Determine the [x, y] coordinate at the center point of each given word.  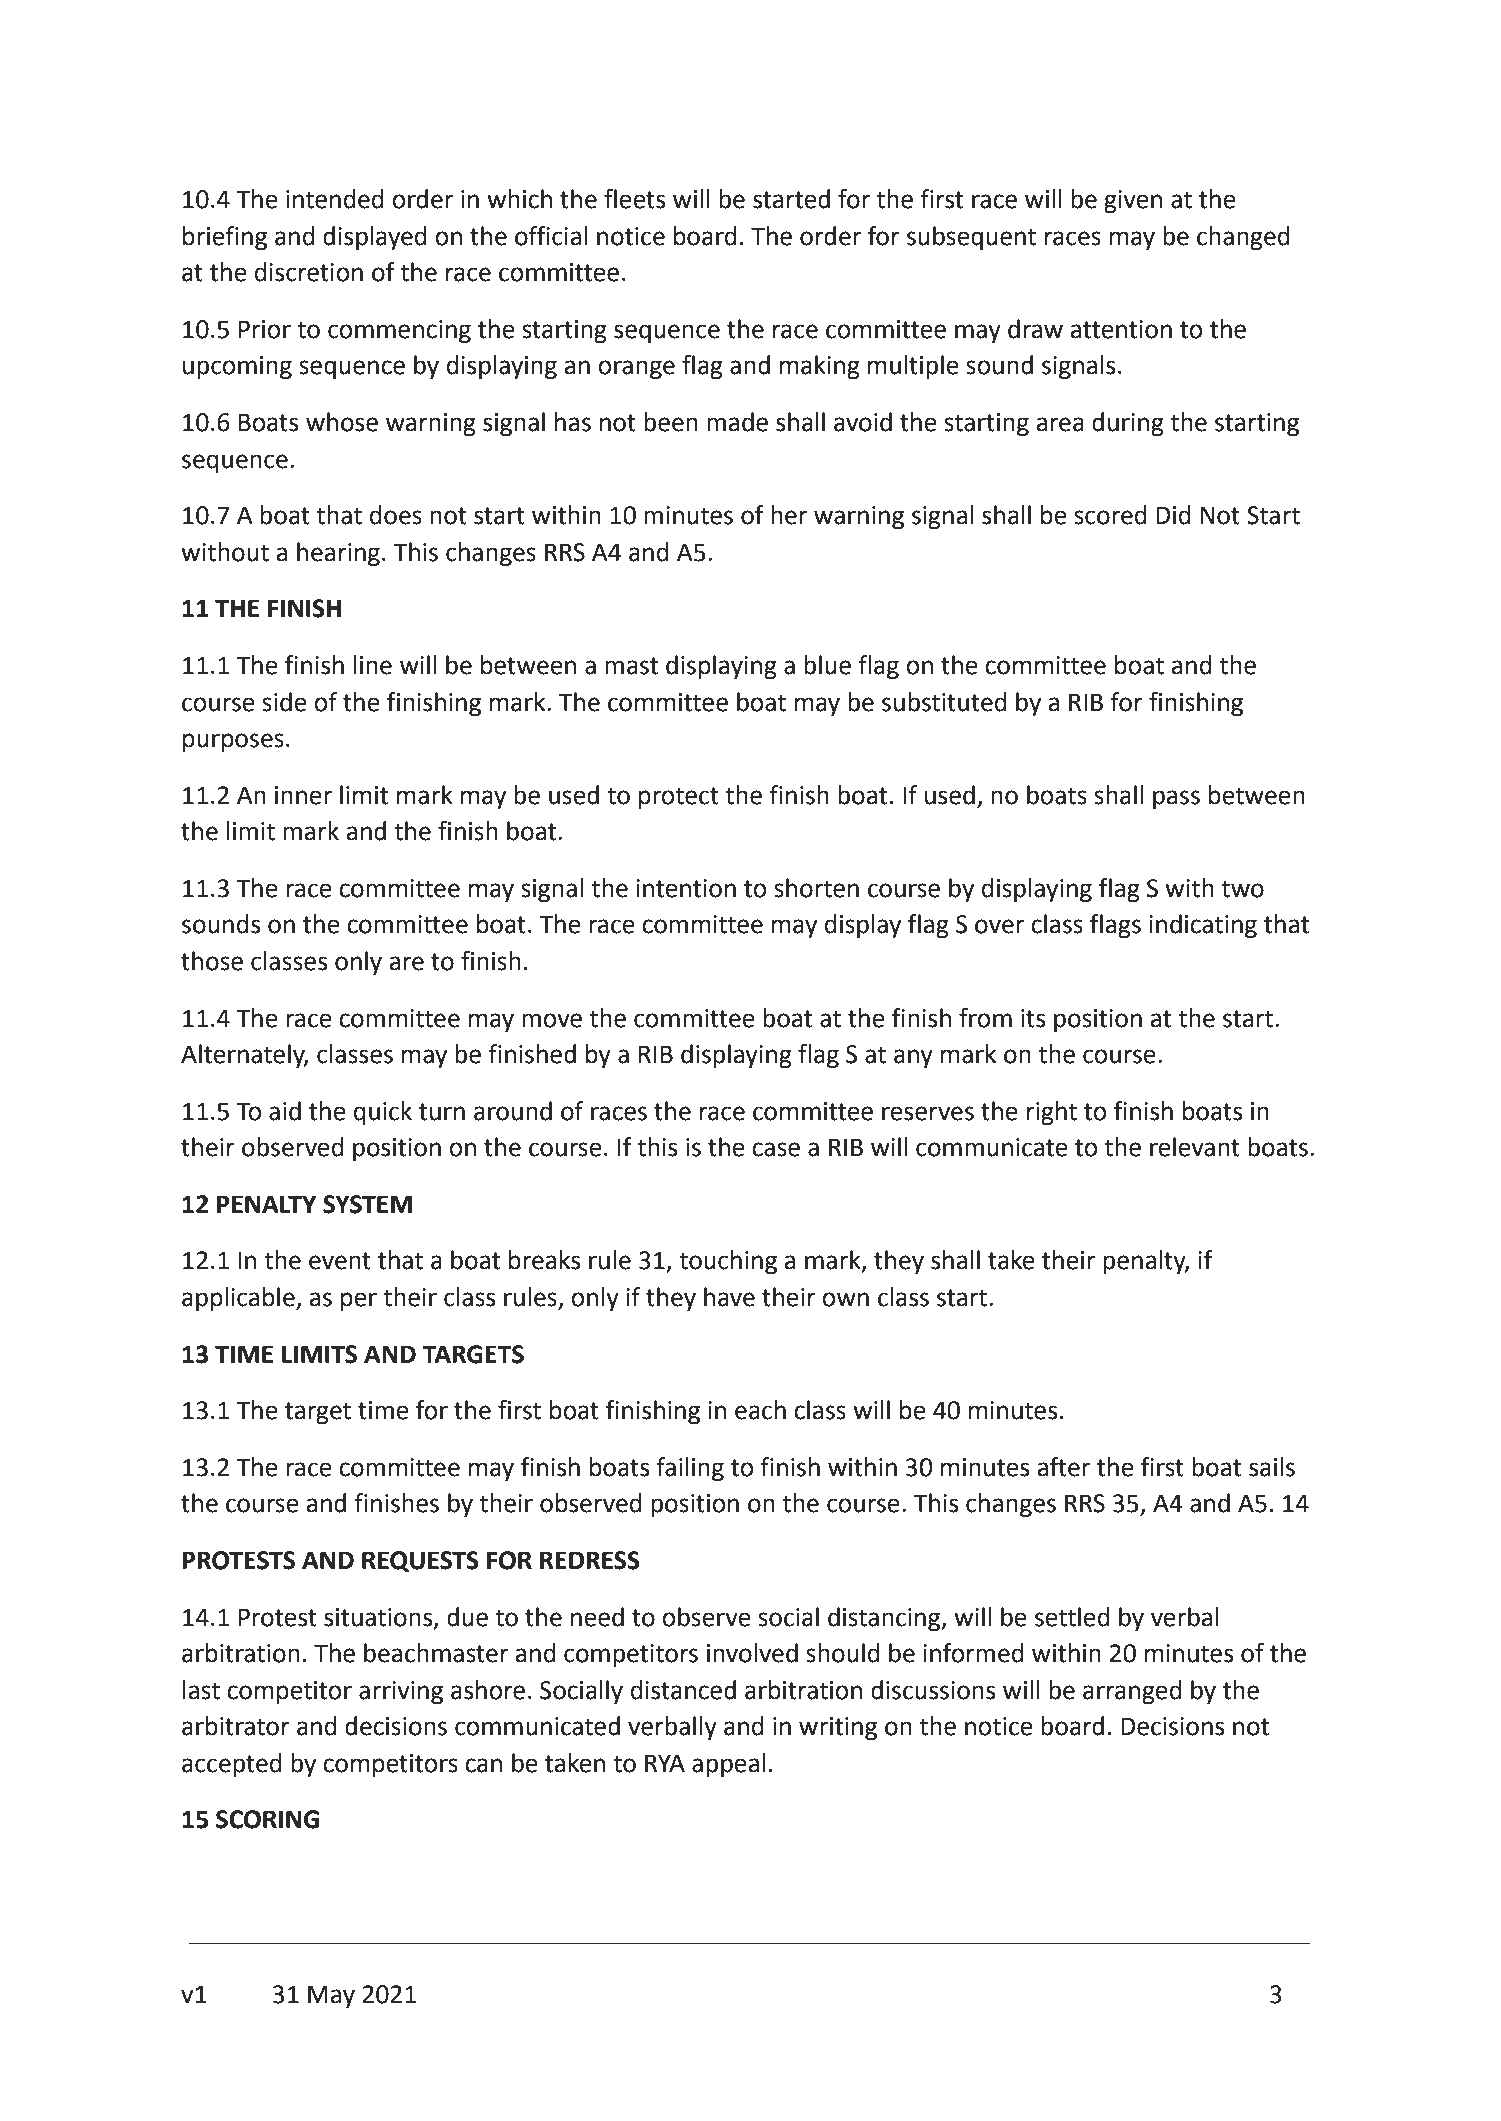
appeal [728, 1765]
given [1133, 202]
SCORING [267, 1819]
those [212, 961]
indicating [1203, 926]
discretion [309, 272]
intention [686, 888]
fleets [634, 199]
